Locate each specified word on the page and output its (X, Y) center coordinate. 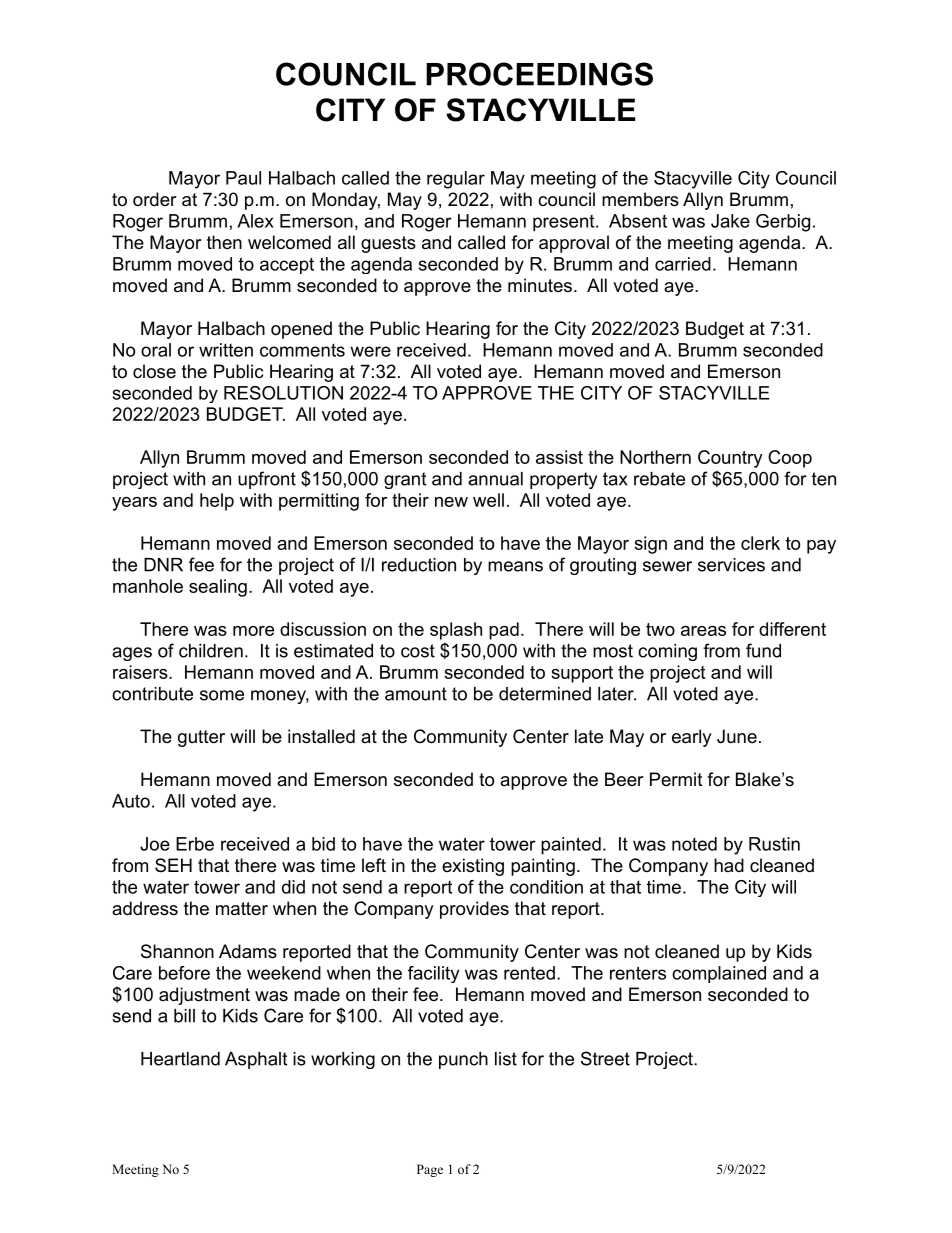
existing (473, 867)
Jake (730, 221)
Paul (243, 178)
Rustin (774, 844)
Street (605, 1058)
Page (430, 1170)
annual (495, 479)
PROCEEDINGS (539, 74)
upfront (267, 480)
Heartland (180, 1059)
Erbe (195, 844)
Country (730, 459)
